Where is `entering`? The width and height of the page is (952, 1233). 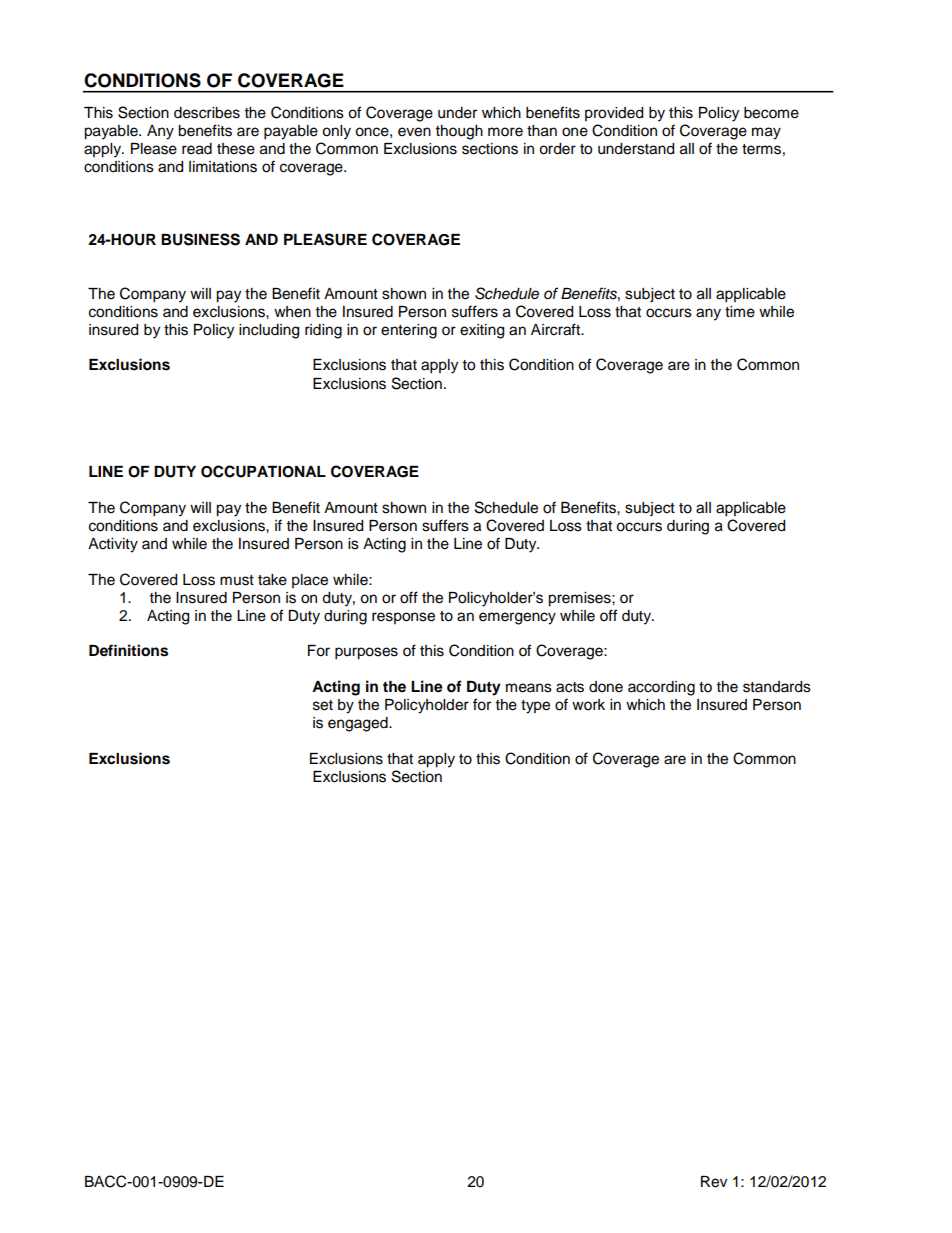
entering is located at coordinates (409, 331).
